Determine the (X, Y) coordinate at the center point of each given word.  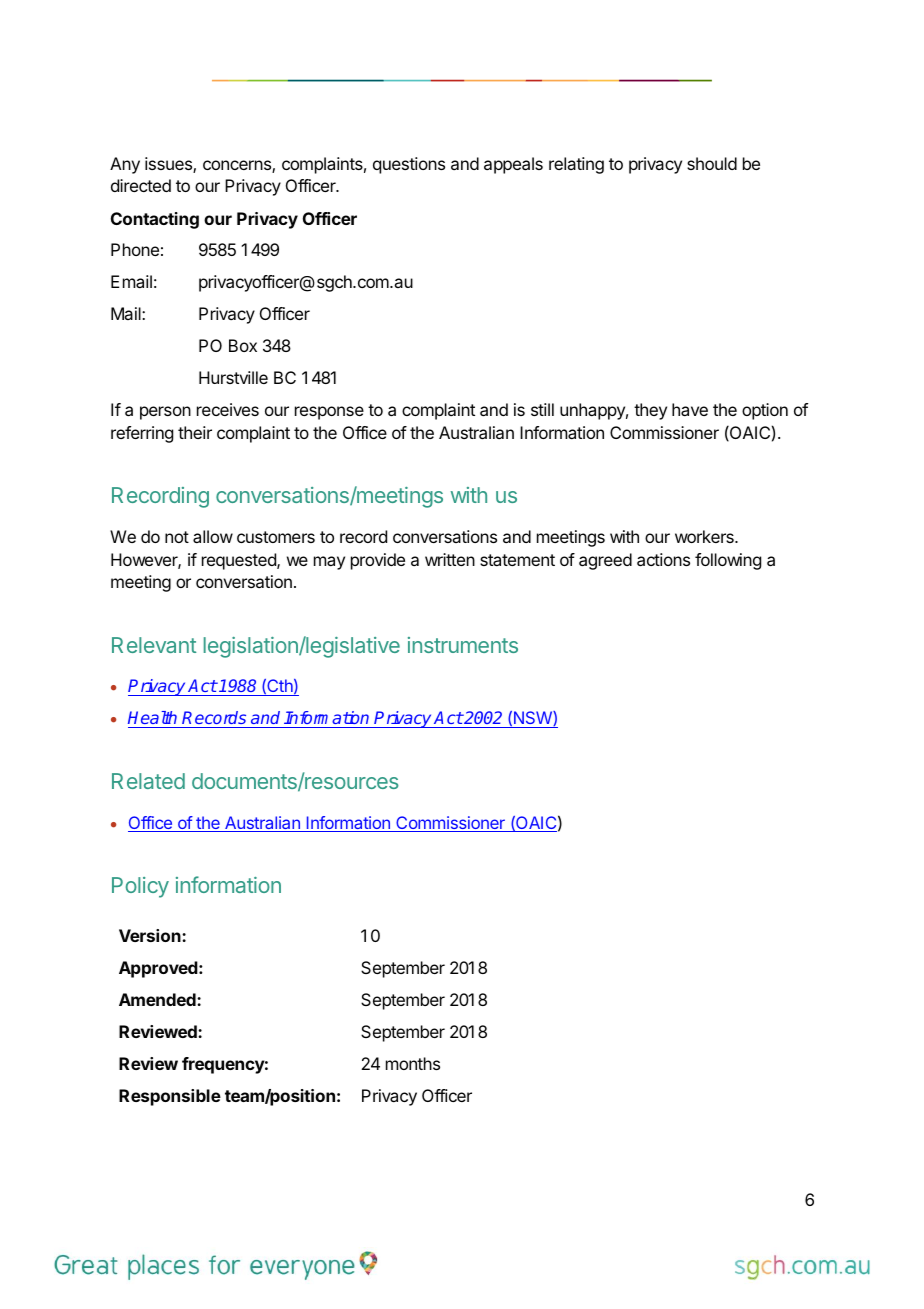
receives (228, 409)
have (690, 409)
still (542, 409)
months (413, 1063)
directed (141, 185)
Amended (158, 999)
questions (409, 165)
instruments (463, 645)
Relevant (154, 645)
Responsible (170, 1097)
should (712, 163)
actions (663, 559)
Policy (140, 887)
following (728, 561)
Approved (159, 969)
